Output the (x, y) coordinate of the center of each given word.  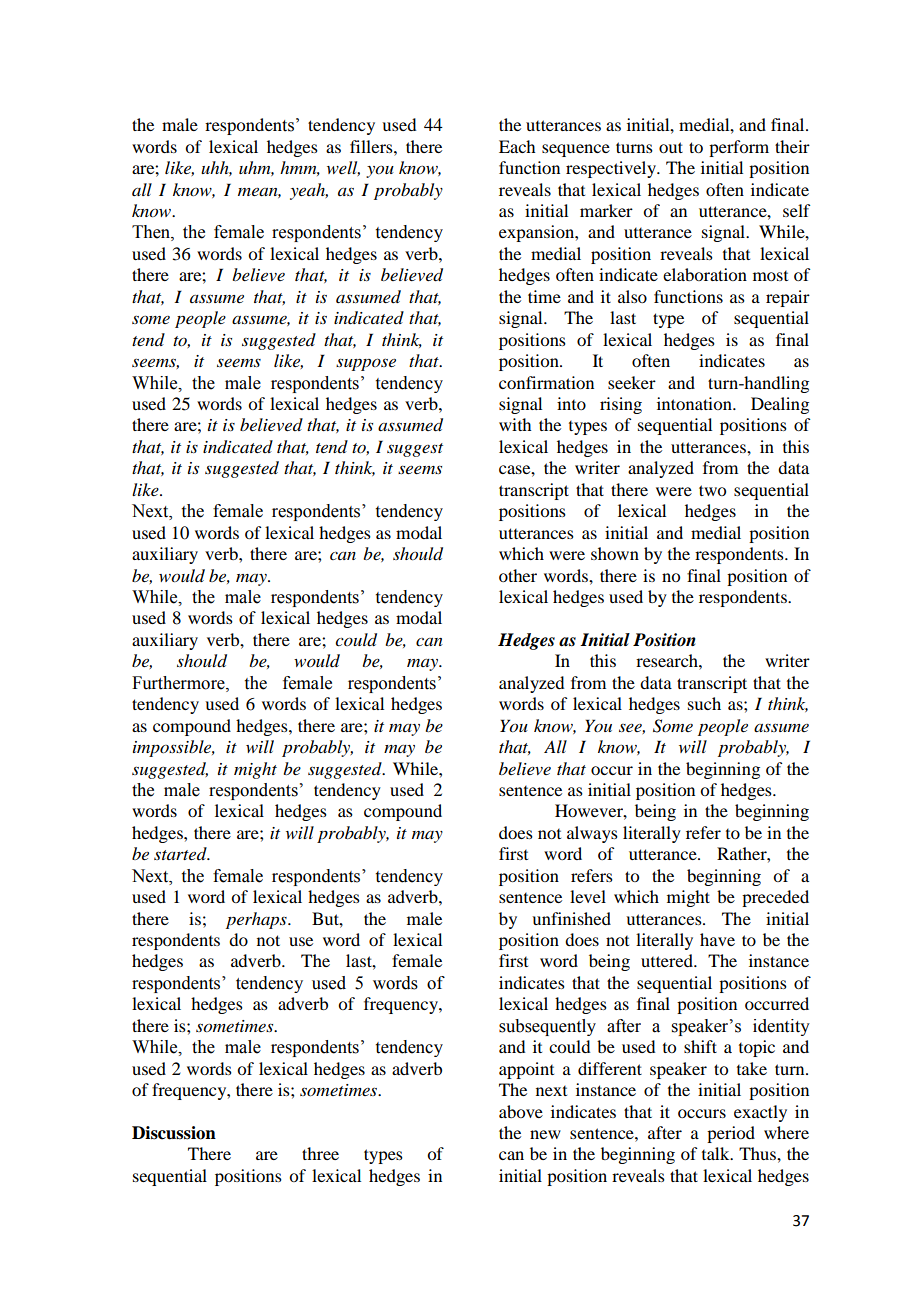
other (518, 575)
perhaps (257, 920)
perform (739, 148)
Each (517, 146)
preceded (775, 898)
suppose (366, 364)
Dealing (780, 405)
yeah (309, 191)
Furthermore (179, 683)
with (515, 424)
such (704, 703)
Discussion (174, 1133)
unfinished (571, 918)
